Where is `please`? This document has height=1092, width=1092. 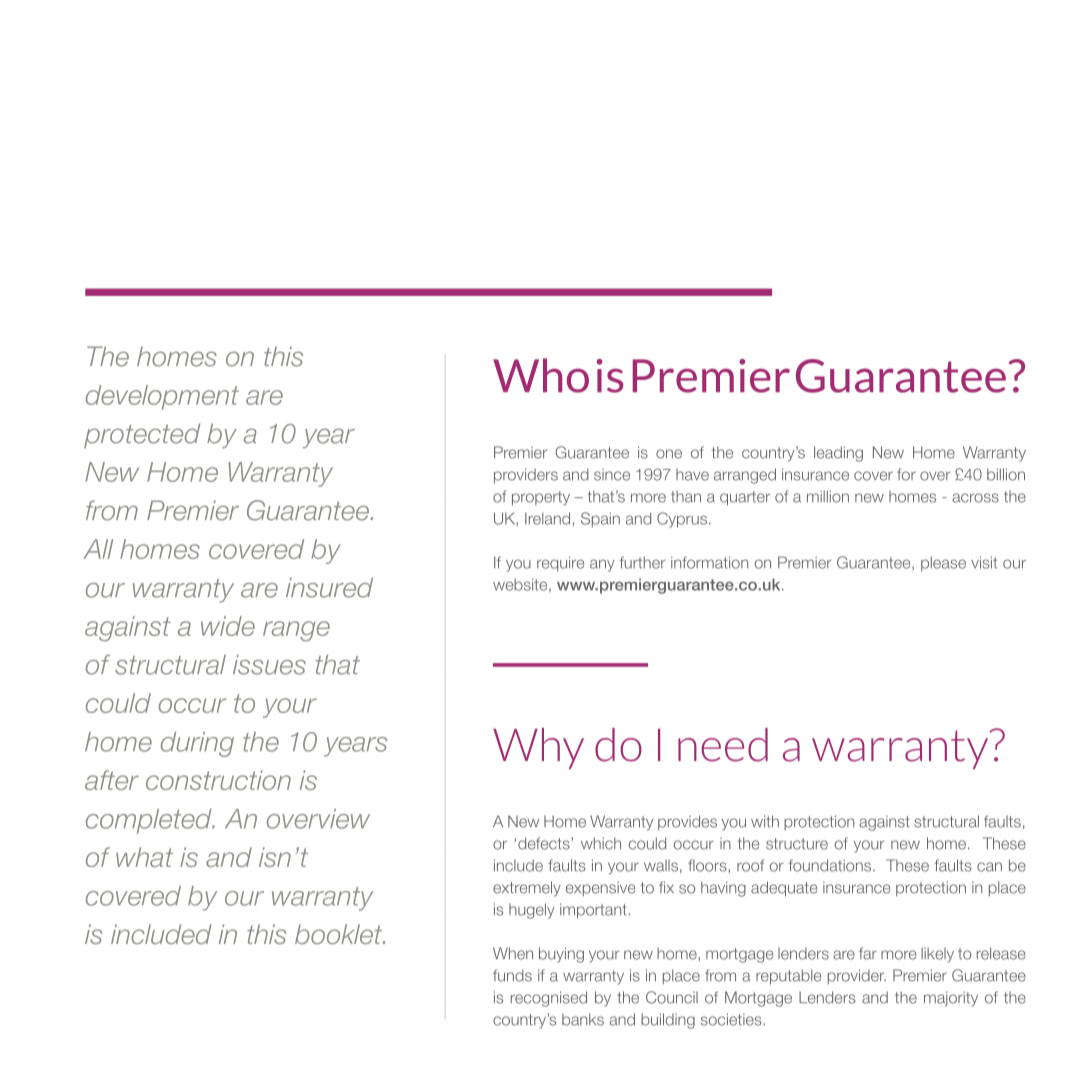 please is located at coordinates (943, 564).
